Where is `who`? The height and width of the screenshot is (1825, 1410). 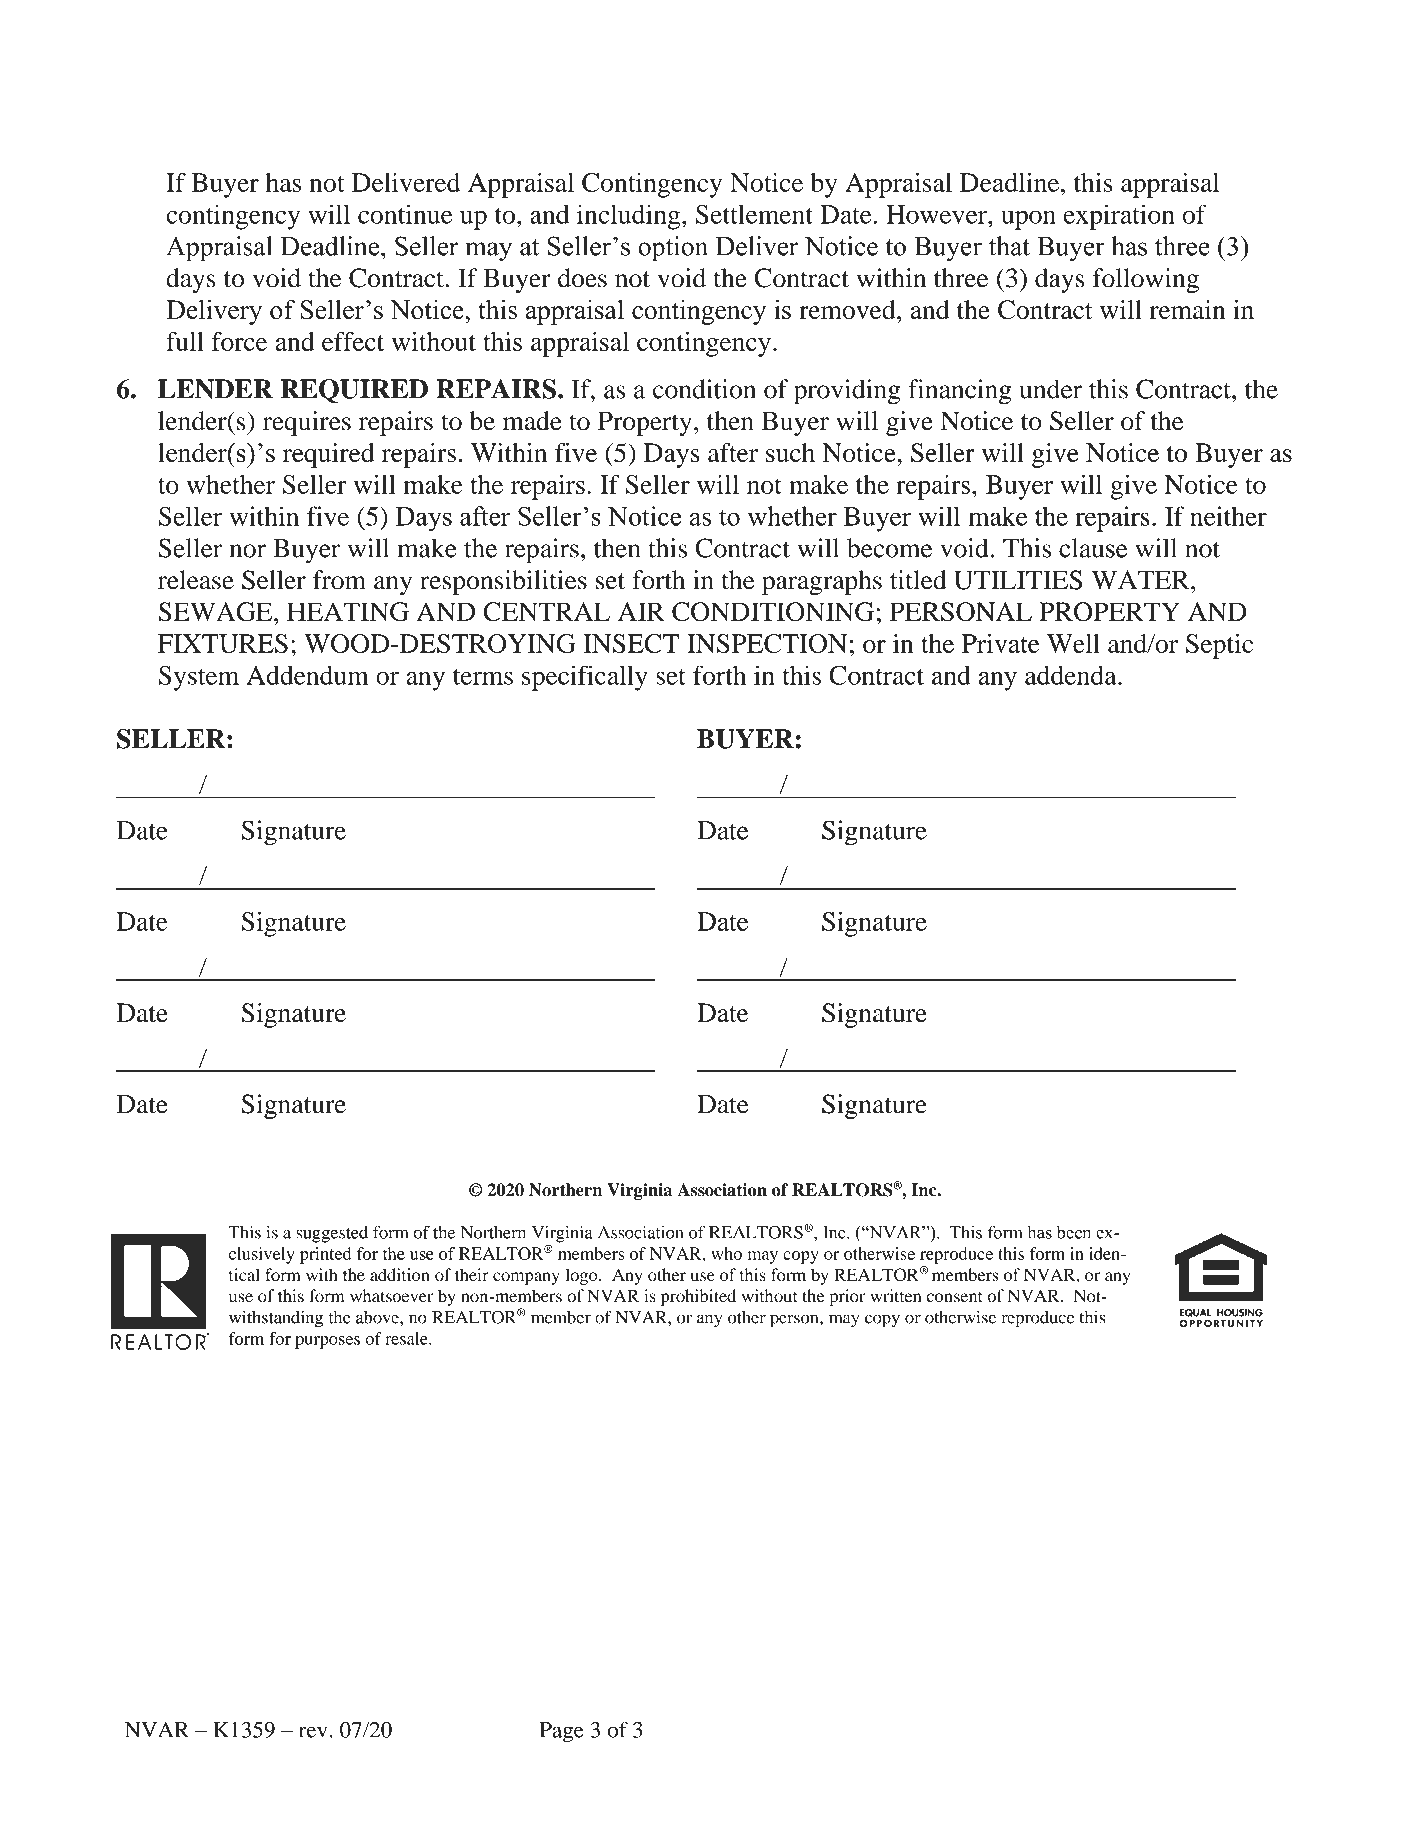 who is located at coordinates (726, 1253).
